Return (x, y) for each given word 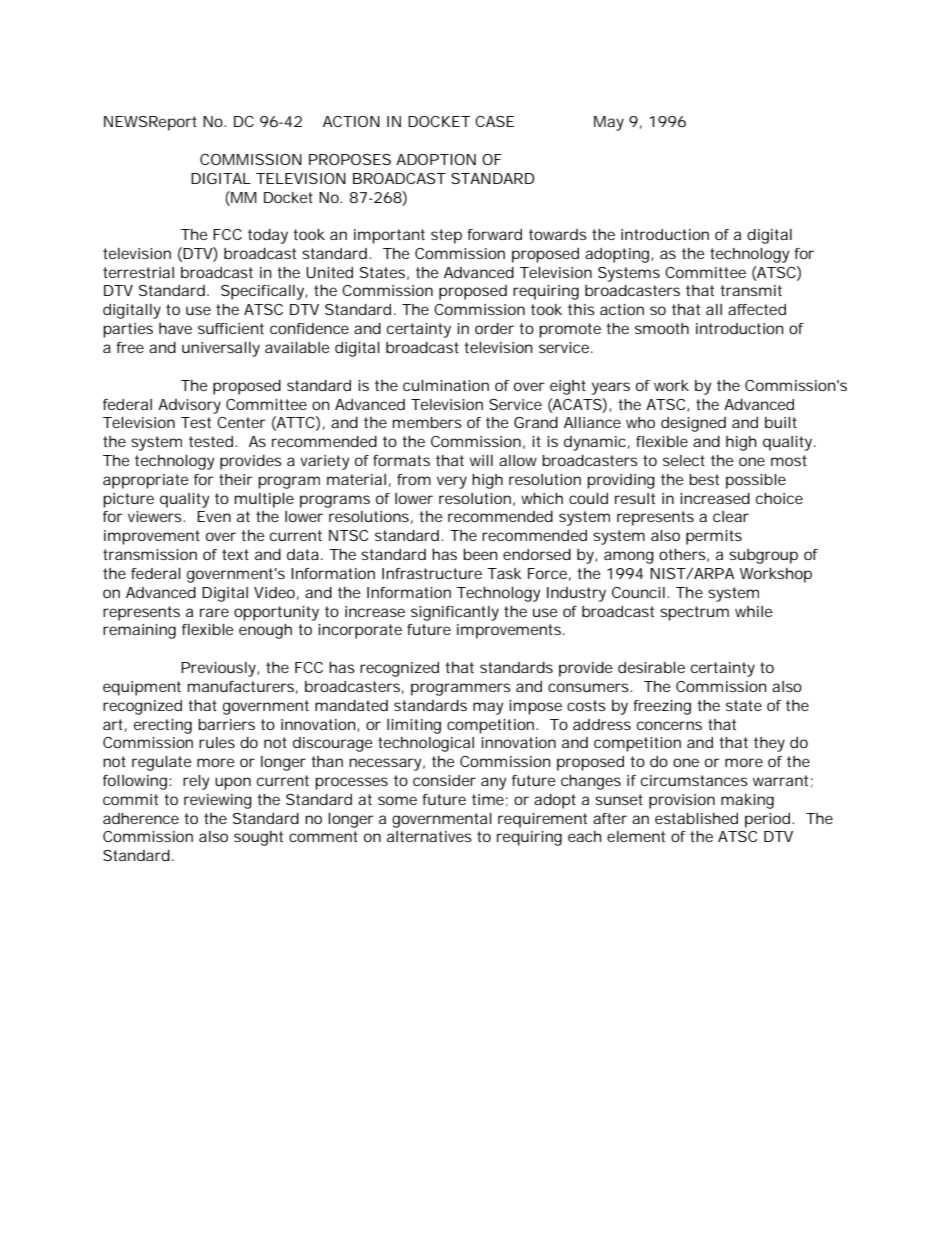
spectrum (694, 613)
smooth (662, 328)
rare (214, 612)
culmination (446, 385)
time (488, 799)
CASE (494, 121)
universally (221, 349)
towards (558, 234)
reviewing (218, 801)
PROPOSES (350, 159)
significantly (455, 613)
